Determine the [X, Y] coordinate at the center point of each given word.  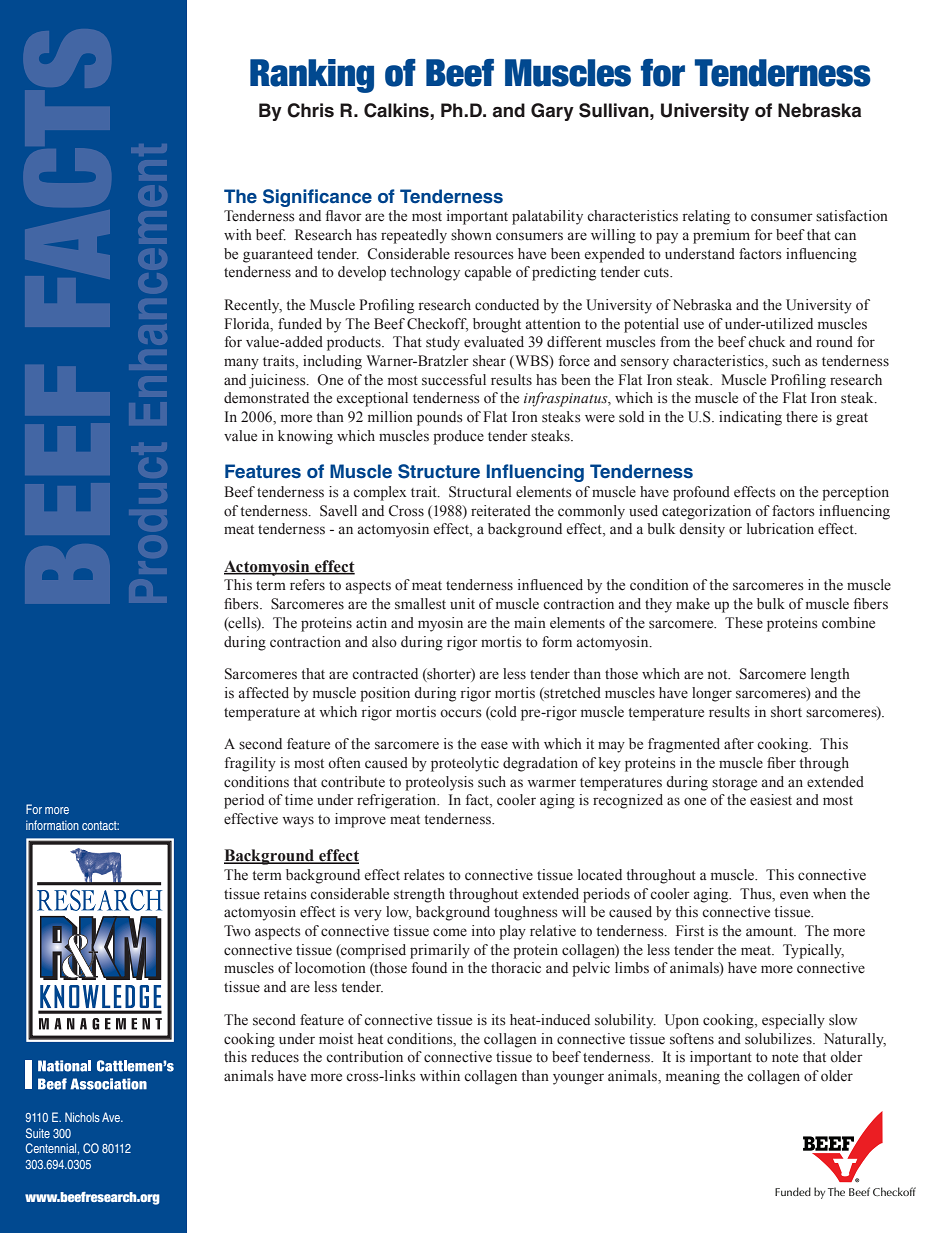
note [785, 1058]
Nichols [82, 1117]
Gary [552, 112]
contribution [364, 1057]
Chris [310, 110]
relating [706, 217]
